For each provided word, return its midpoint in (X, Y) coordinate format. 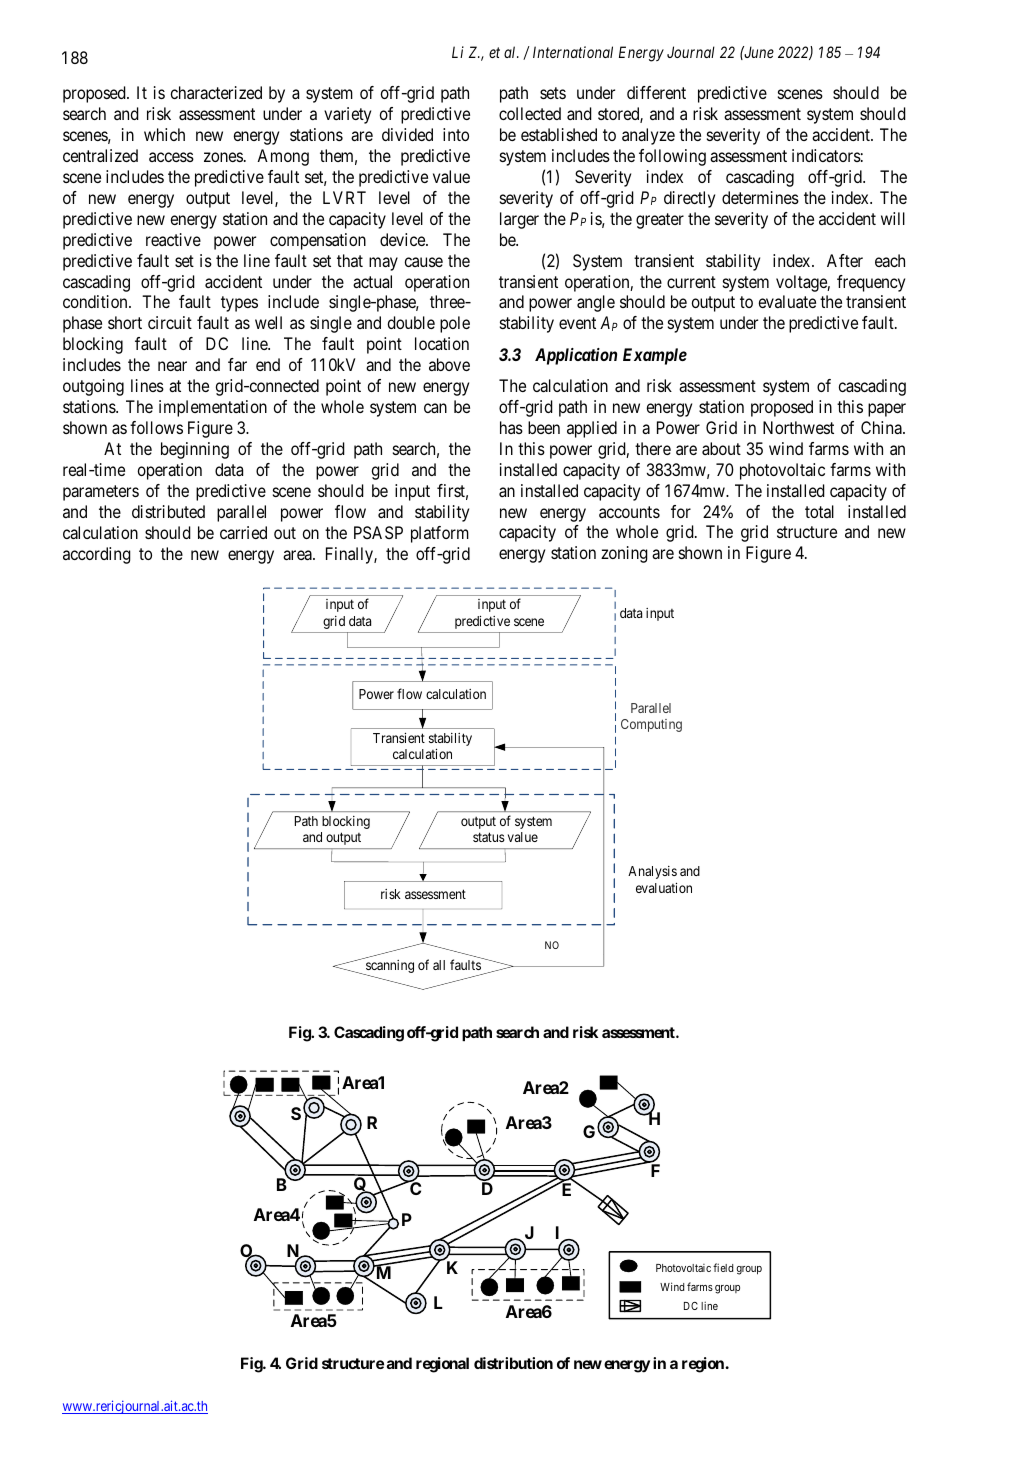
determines (760, 197)
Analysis (652, 872)
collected (530, 113)
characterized (216, 92)
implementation (213, 408)
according (97, 555)
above (449, 364)
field (723, 1267)
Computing (651, 725)
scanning (389, 968)
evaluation (664, 888)
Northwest (798, 427)
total (819, 511)
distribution (513, 1363)
